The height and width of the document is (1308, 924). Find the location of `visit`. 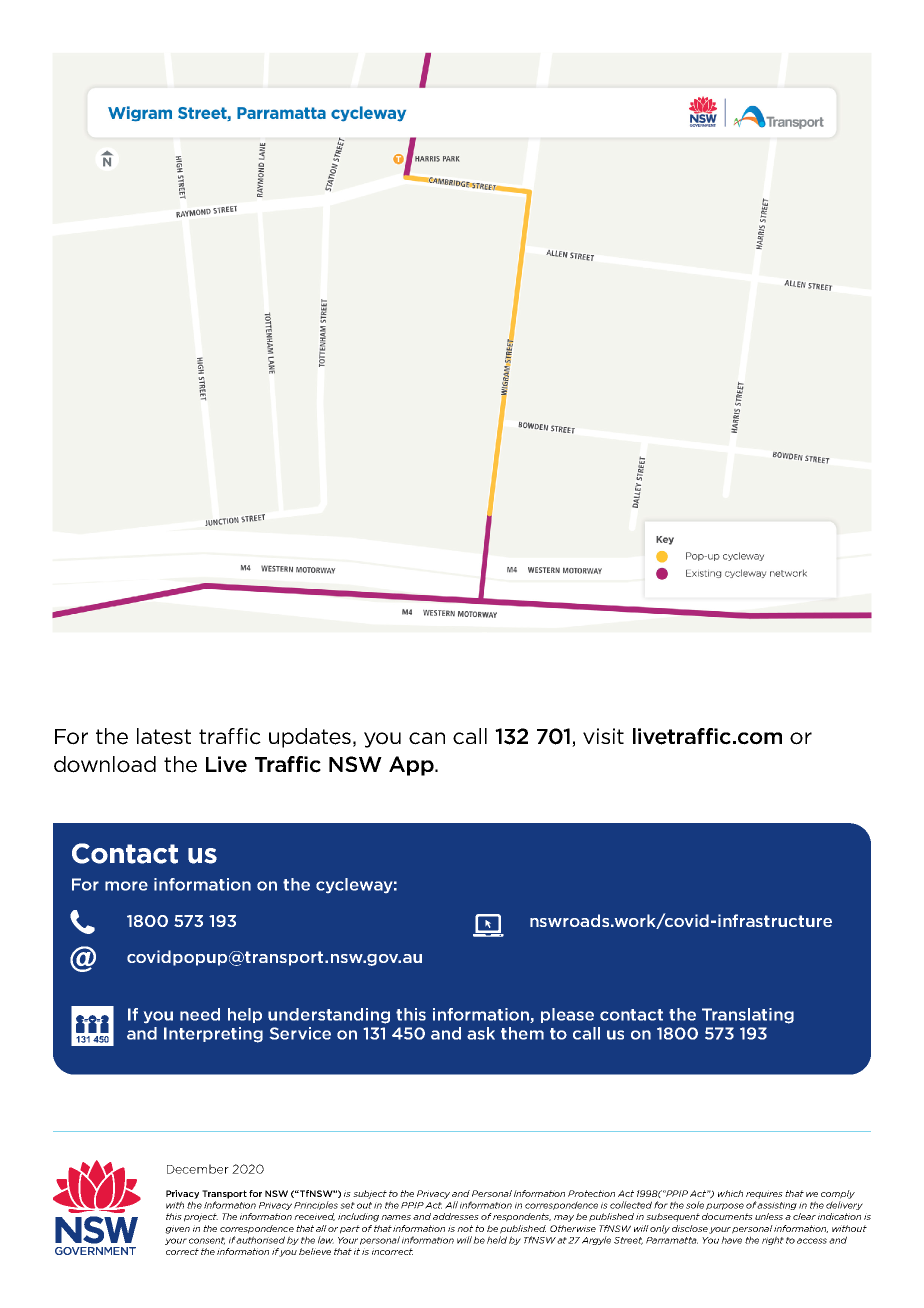

visit is located at coordinates (603, 736).
